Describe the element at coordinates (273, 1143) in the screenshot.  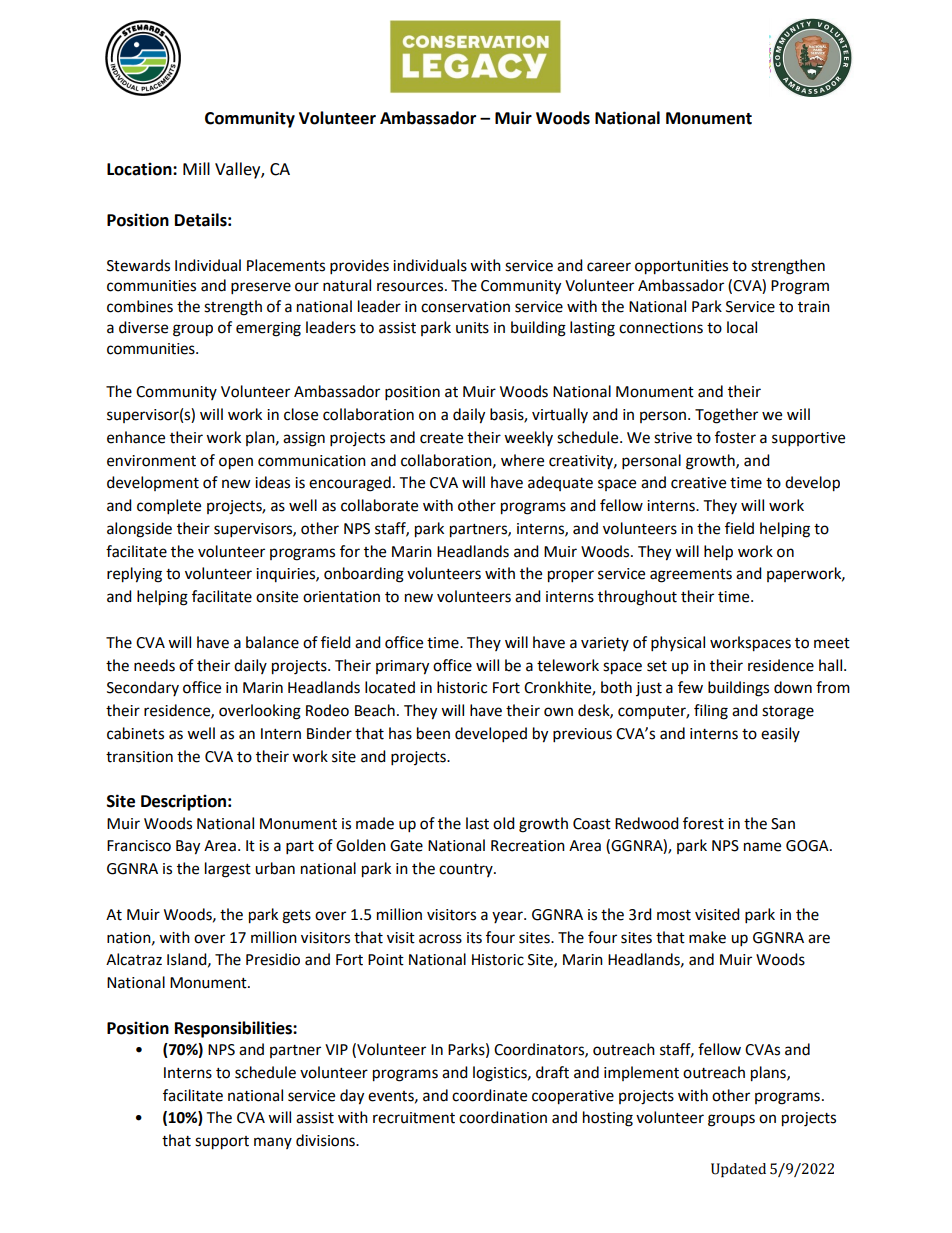
I see `many` at that location.
